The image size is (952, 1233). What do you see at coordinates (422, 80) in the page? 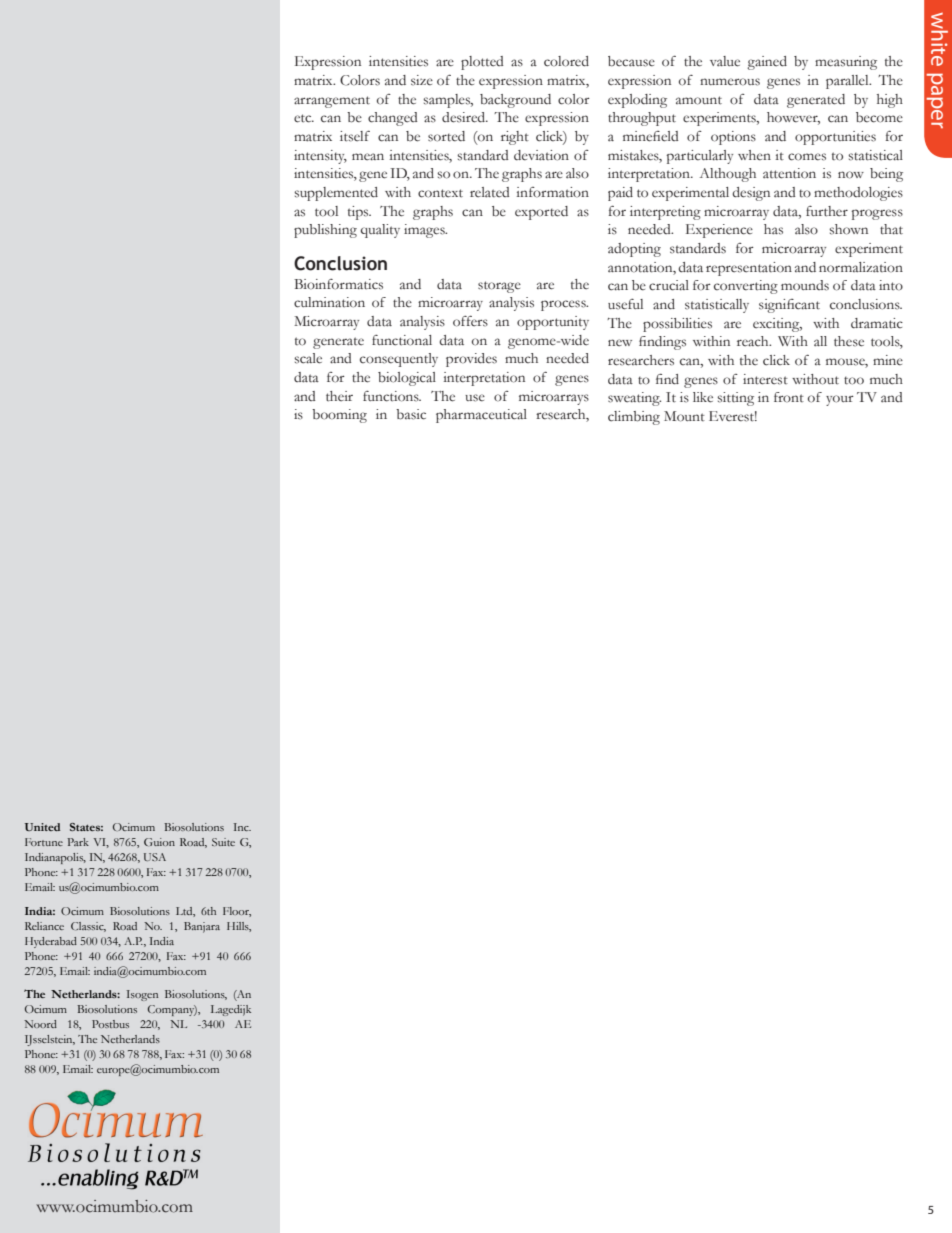
I see `size` at bounding box center [422, 80].
